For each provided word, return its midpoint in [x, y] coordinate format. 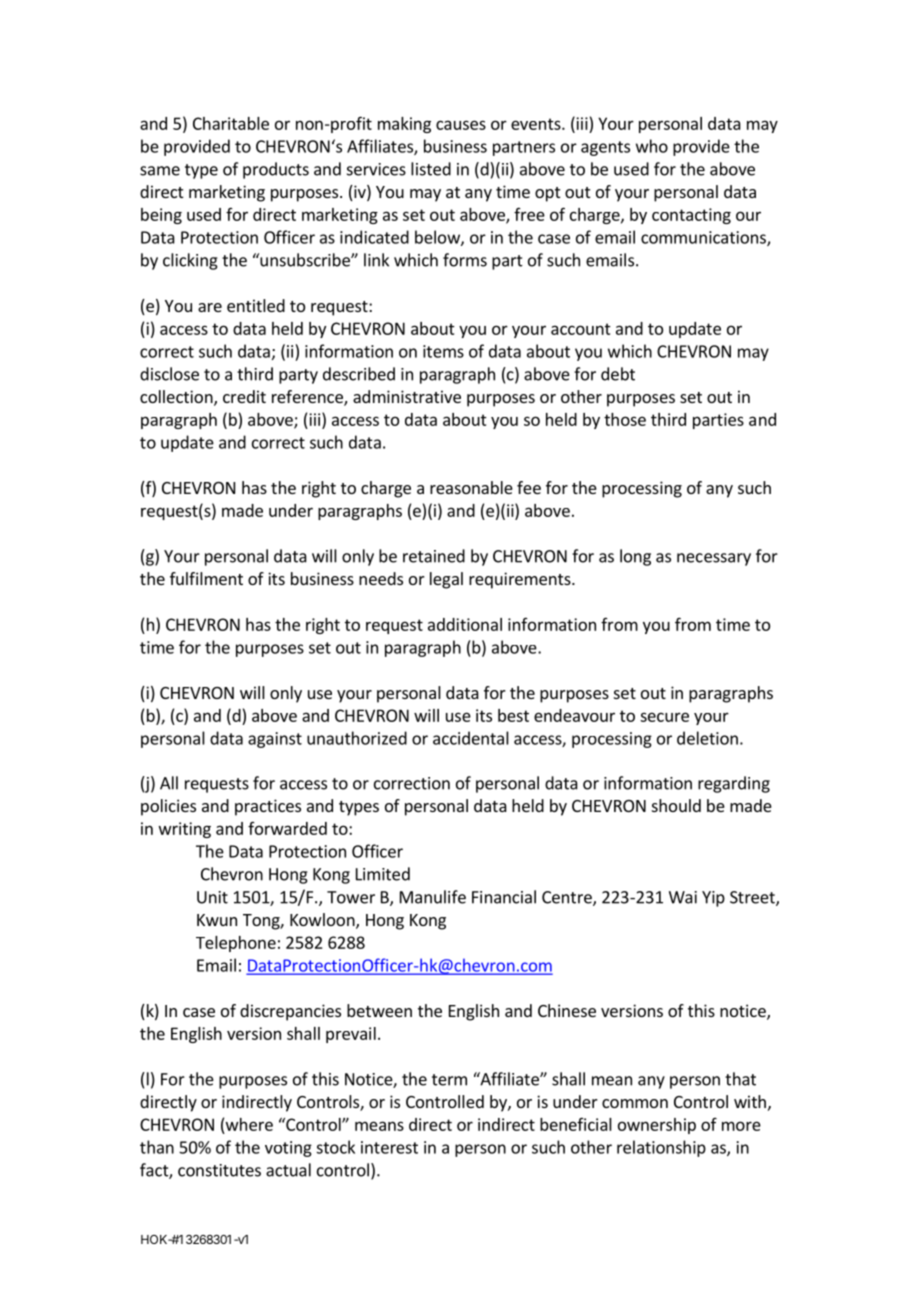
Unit [212, 897]
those [625, 419]
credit [244, 396]
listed [431, 169]
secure [664, 717]
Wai [683, 897]
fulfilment [206, 578]
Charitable [231, 123]
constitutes [219, 1170]
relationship [661, 1148]
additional [465, 624]
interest [389, 1147]
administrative [407, 396]
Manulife [433, 897]
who [652, 146]
